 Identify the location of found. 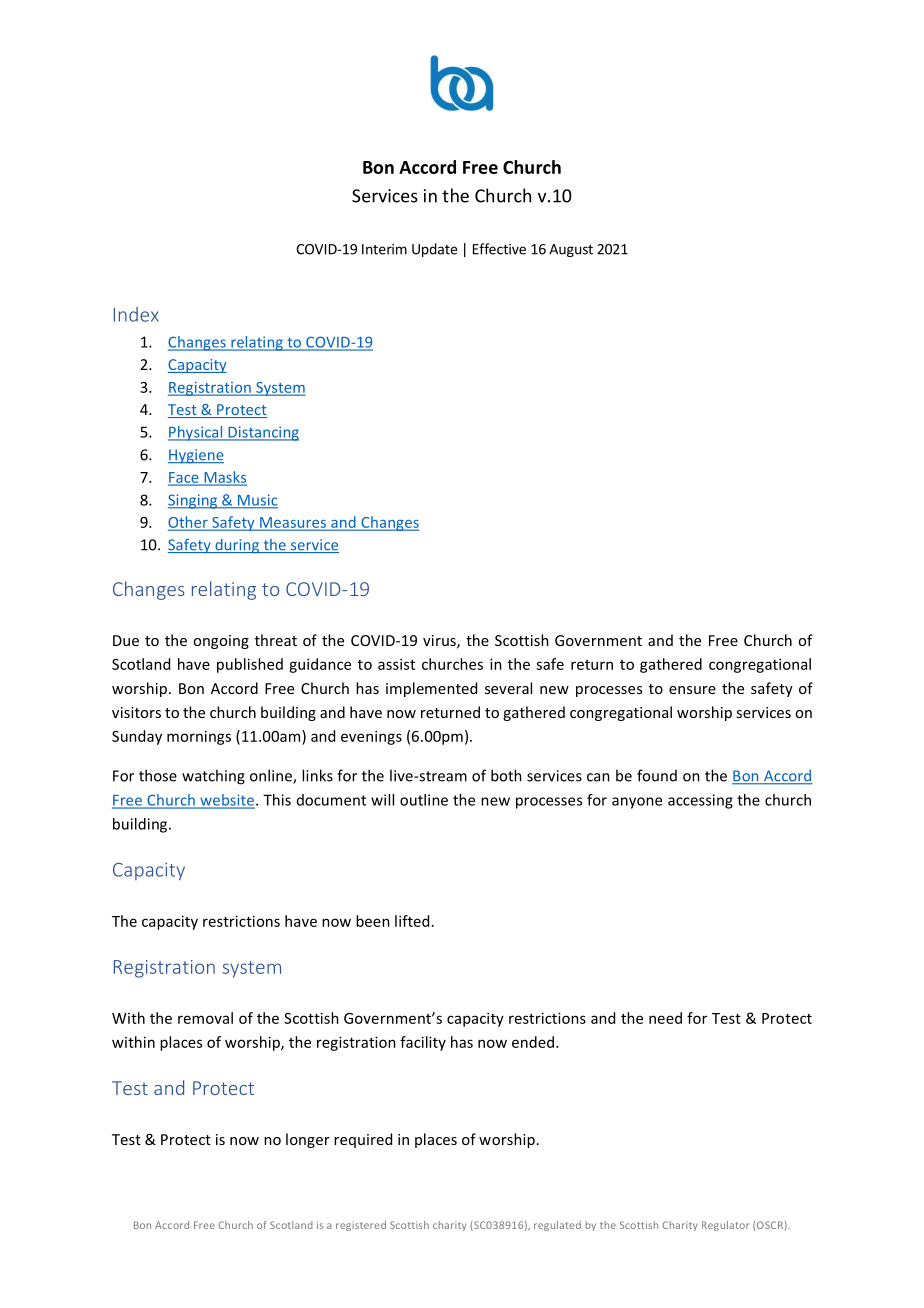
(657, 775).
